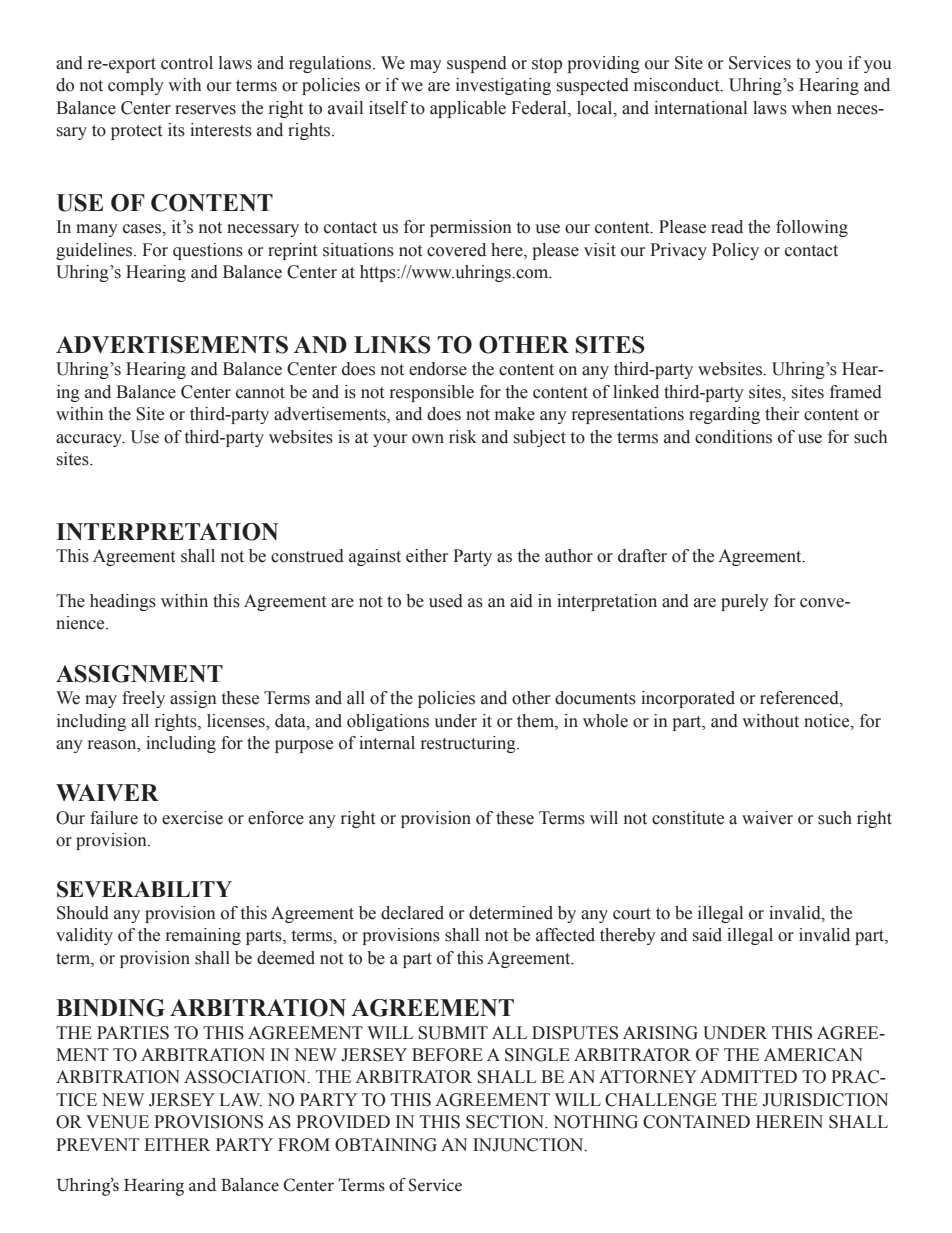 The width and height of the screenshot is (952, 1233). Describe the element at coordinates (811, 108) in the screenshot. I see `when` at that location.
